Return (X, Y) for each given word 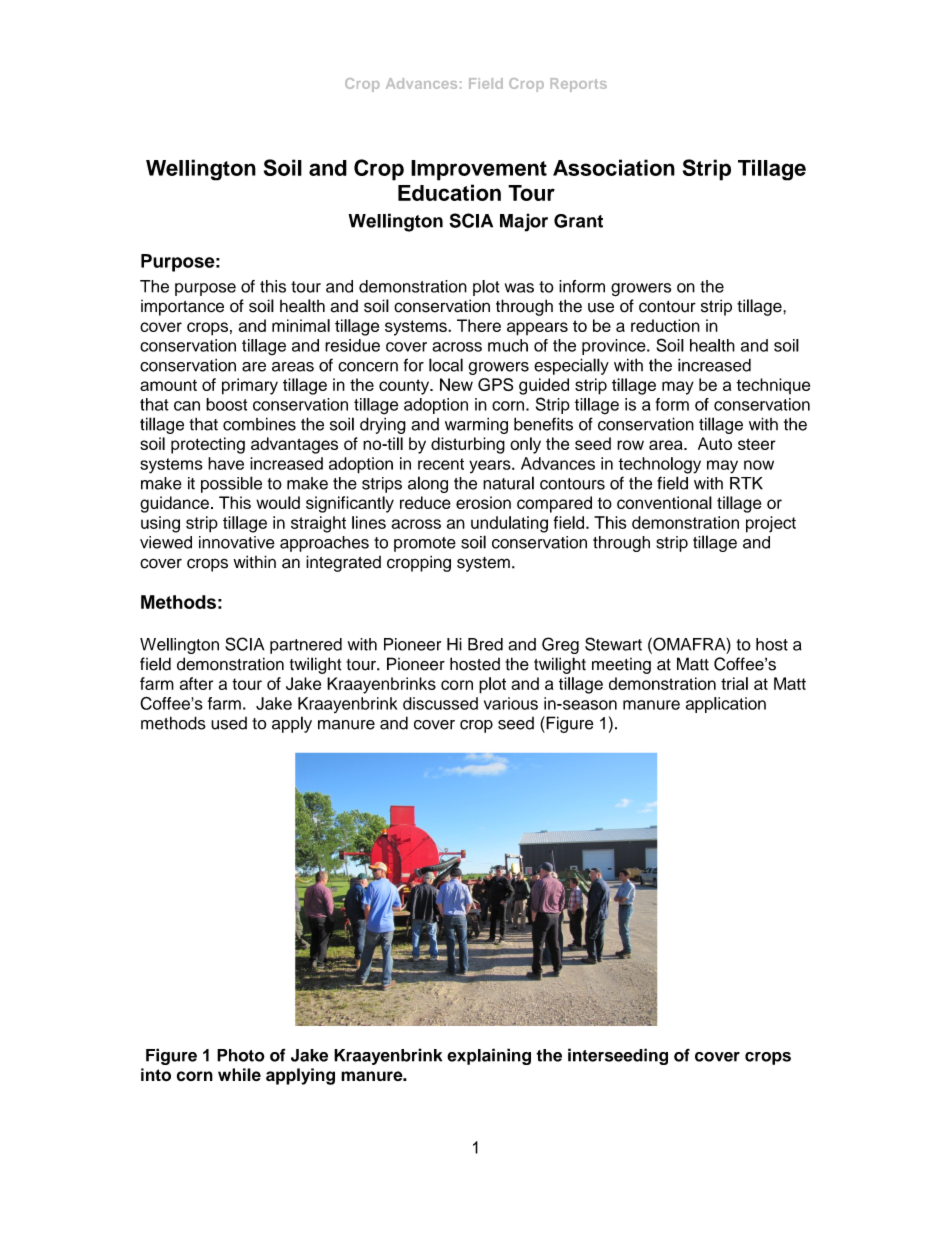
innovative (237, 542)
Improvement (479, 170)
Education (449, 192)
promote (425, 544)
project (771, 524)
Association (614, 167)
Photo (241, 1055)
